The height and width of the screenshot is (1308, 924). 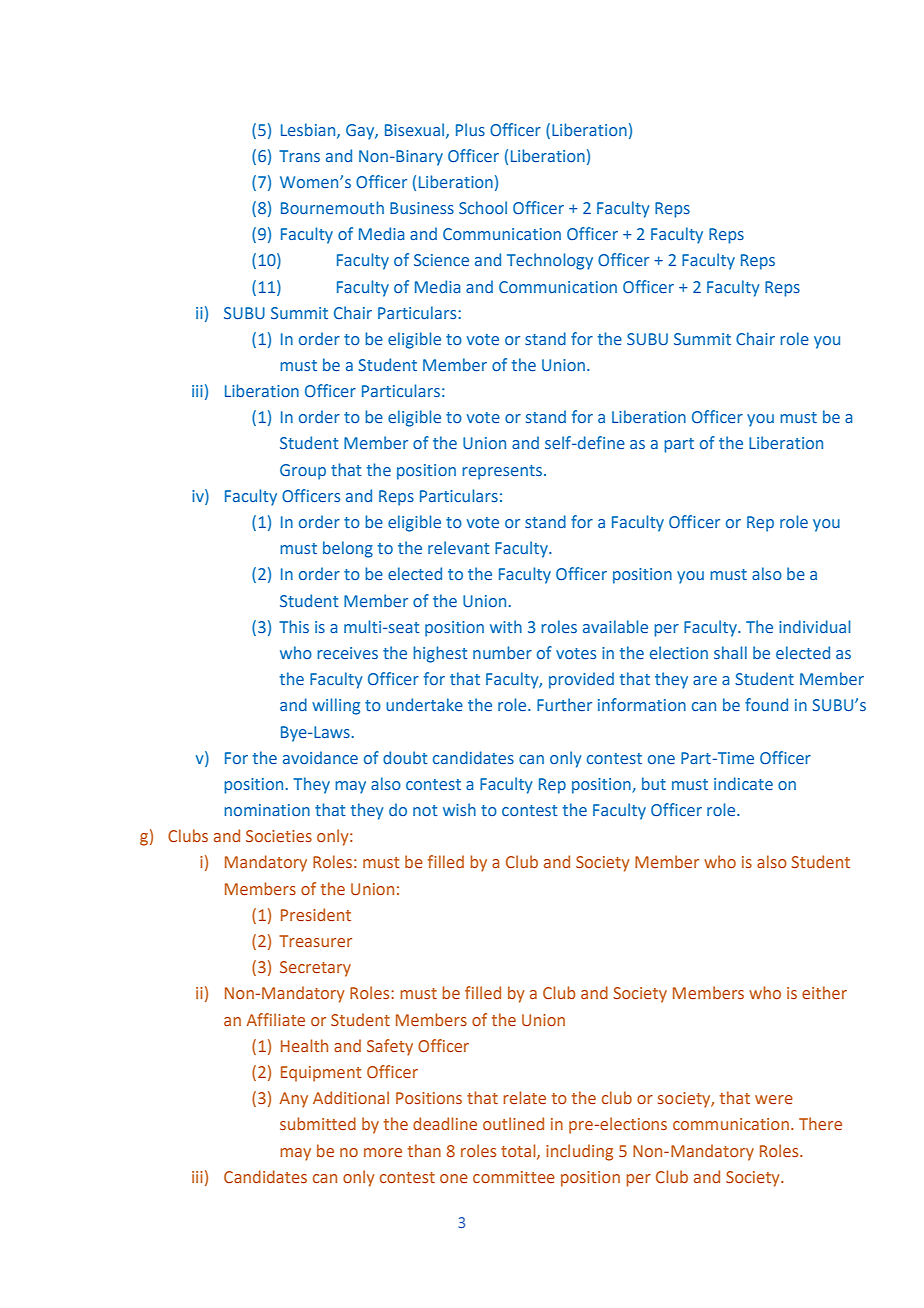 What do you see at coordinates (550, 261) in the screenshot?
I see `Technology` at bounding box center [550, 261].
